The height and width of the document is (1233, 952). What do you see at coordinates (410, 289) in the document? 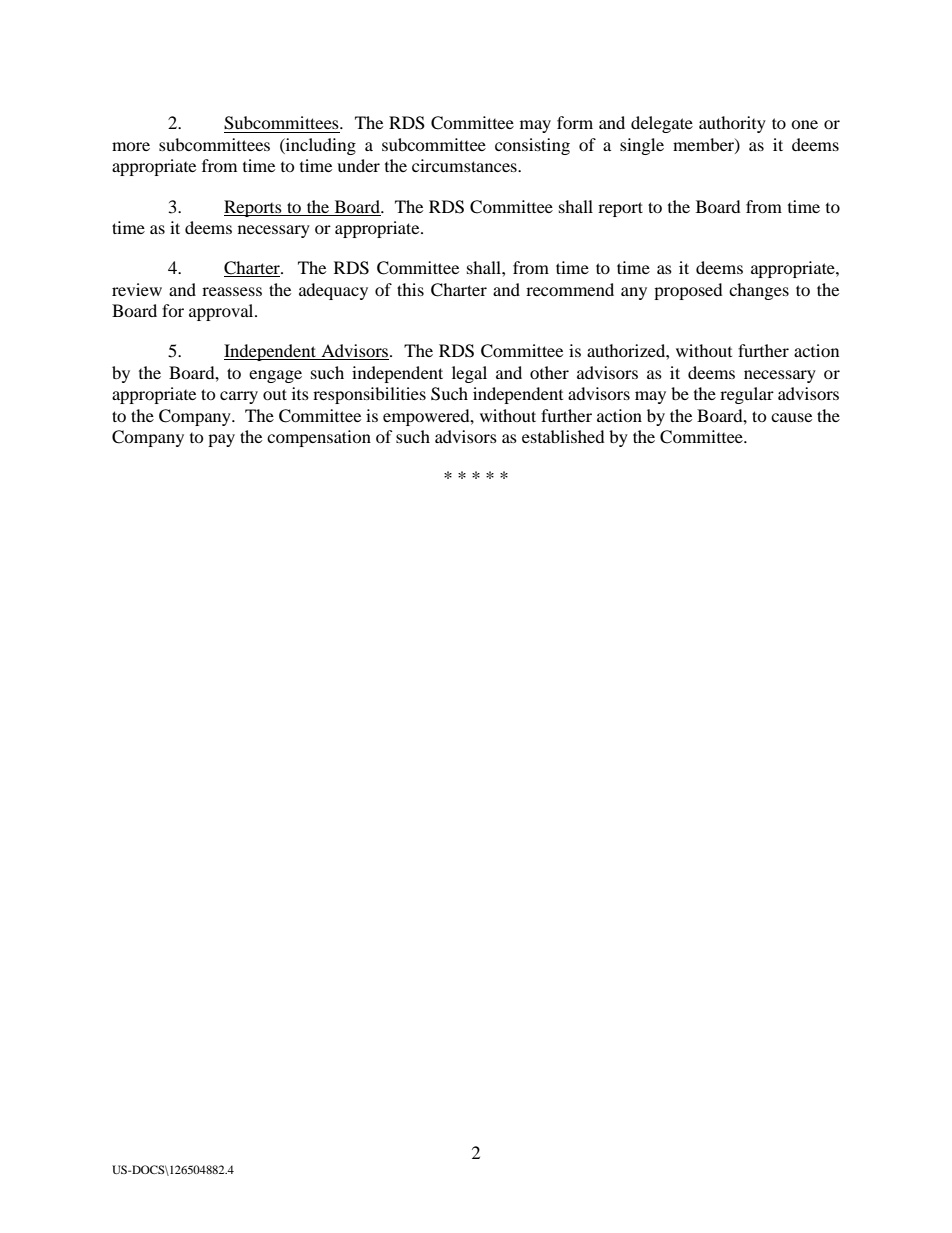
I see `this` at bounding box center [410, 289].
